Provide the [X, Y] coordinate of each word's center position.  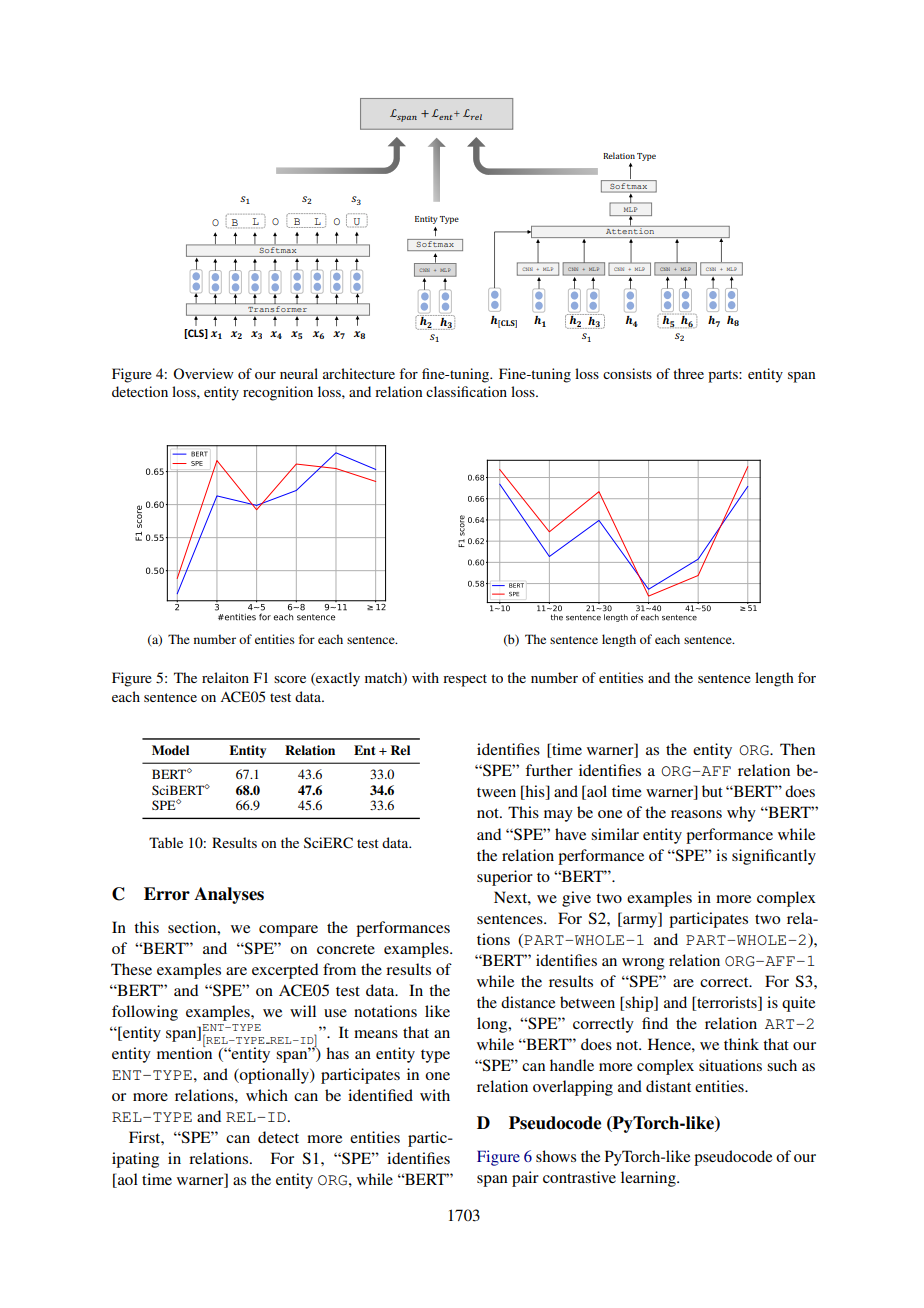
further [549, 770]
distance [528, 1002]
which [267, 1095]
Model [170, 750]
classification [466, 391]
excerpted [285, 971]
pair [525, 1179]
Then [797, 749]
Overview [203, 373]
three [688, 373]
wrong [643, 964]
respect [465, 680]
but [712, 791]
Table [166, 842]
